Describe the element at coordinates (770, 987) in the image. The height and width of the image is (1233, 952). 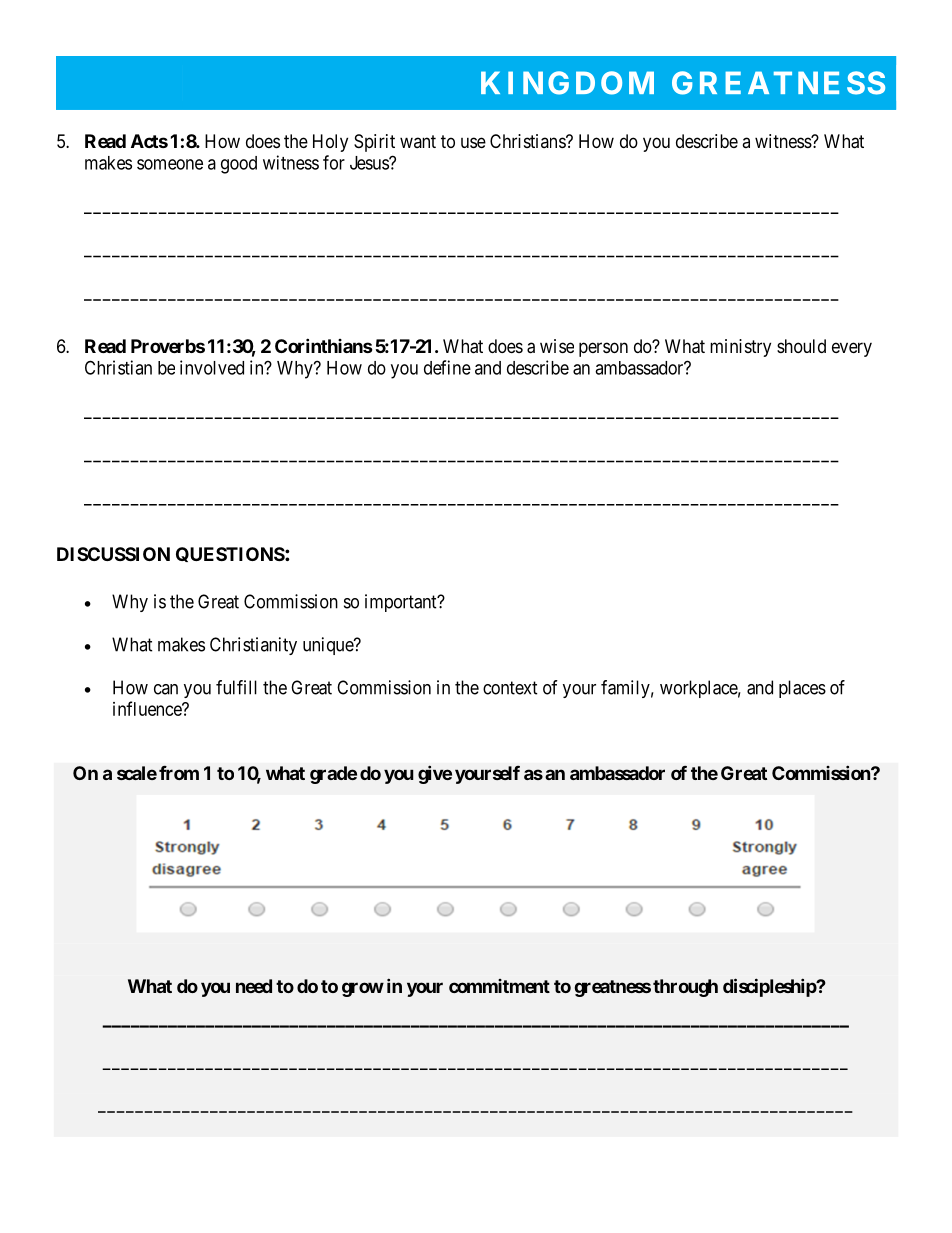
I see `discipleship` at that location.
